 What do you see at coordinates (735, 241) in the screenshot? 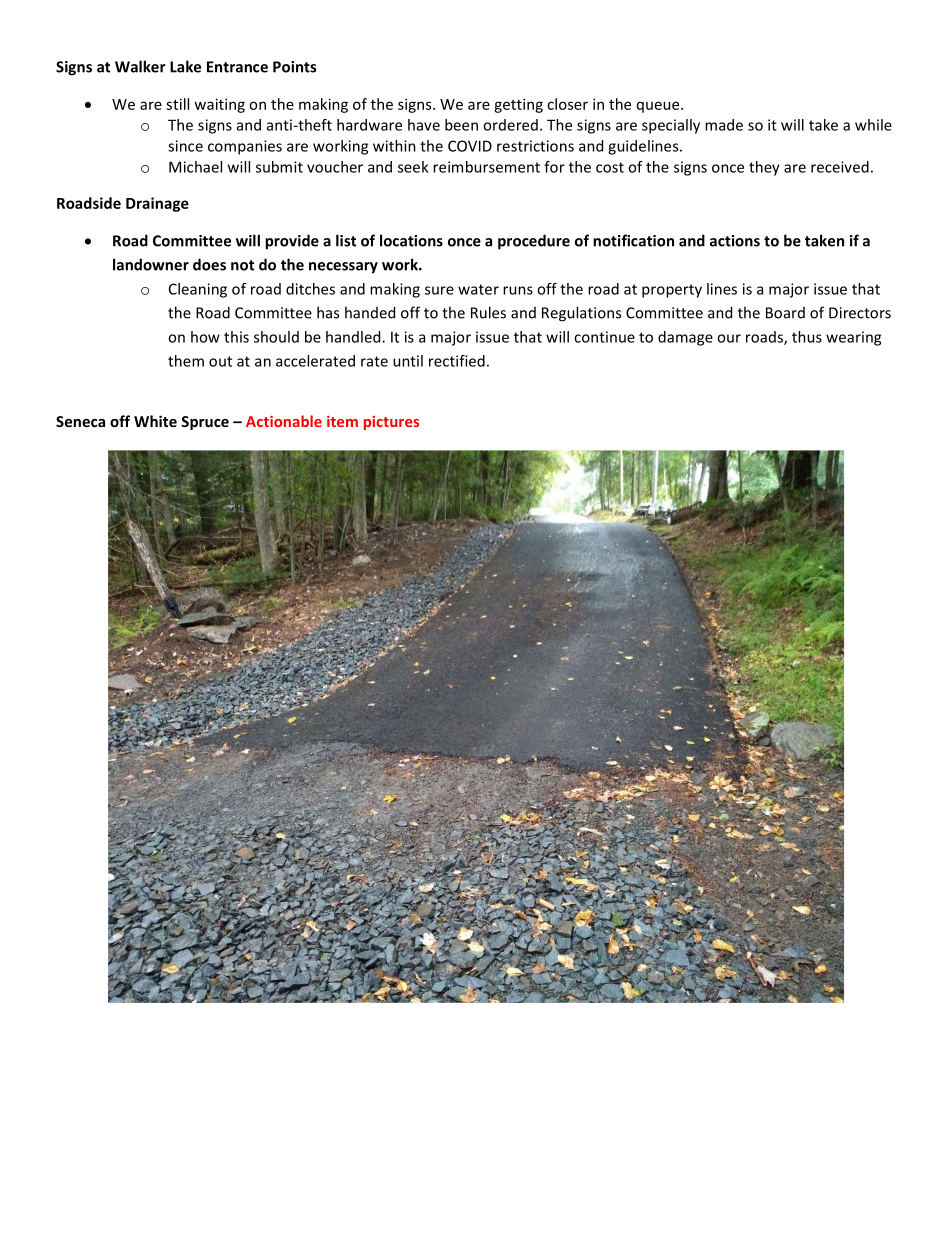
I see `actions` at bounding box center [735, 241].
